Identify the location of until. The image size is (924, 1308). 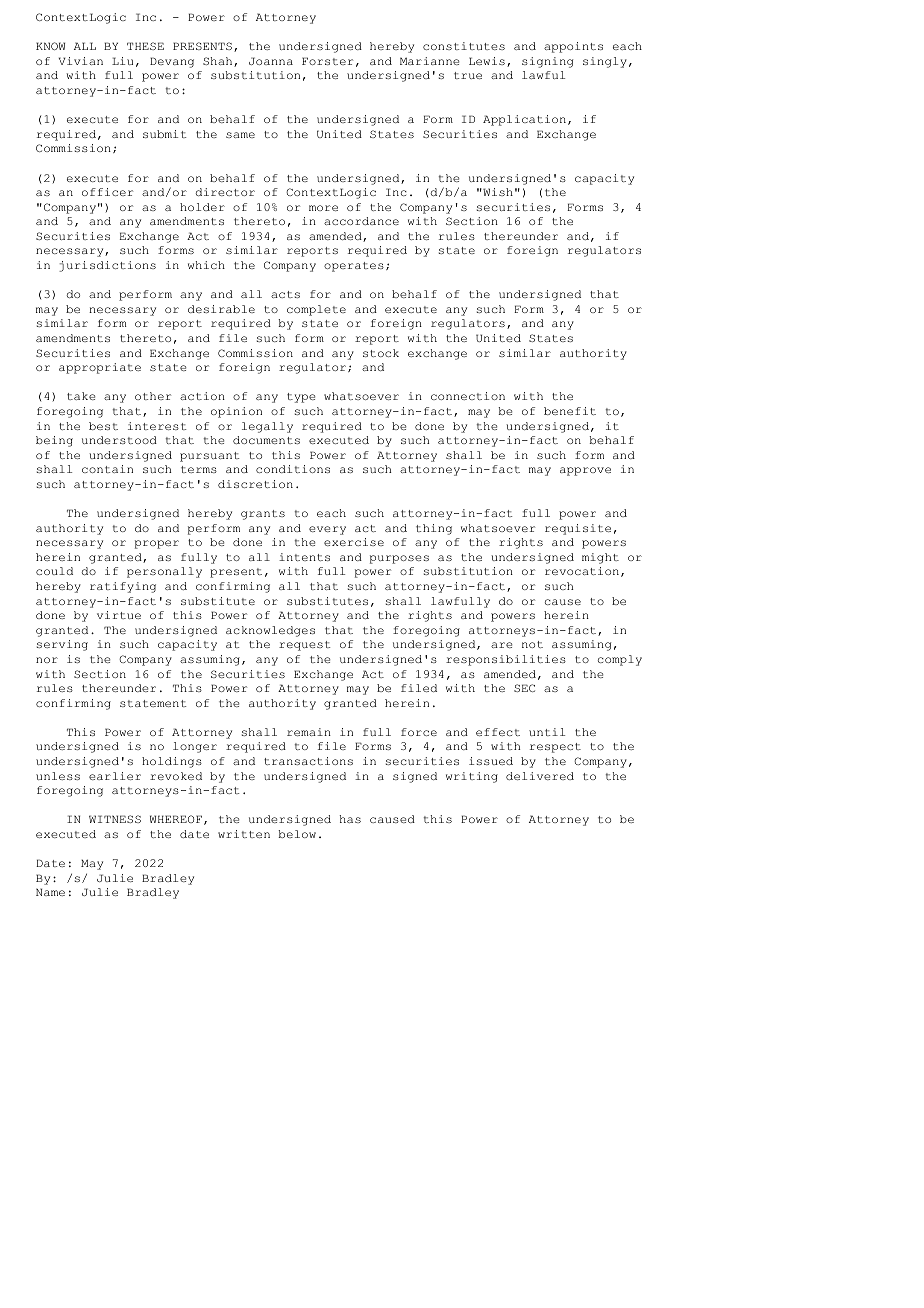
(547, 732).
